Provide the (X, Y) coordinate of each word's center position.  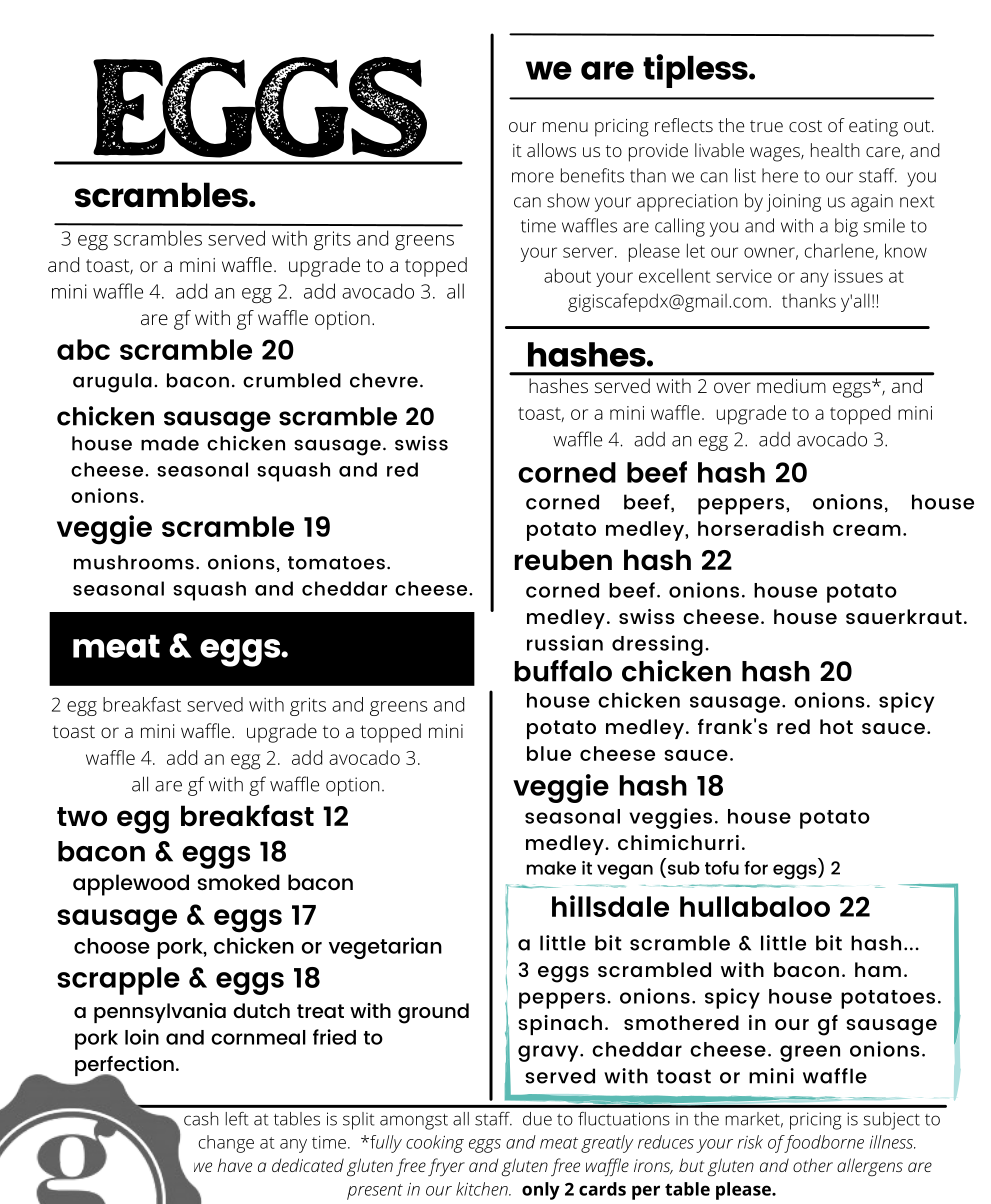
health (835, 150)
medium (791, 385)
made (170, 443)
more (533, 177)
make (551, 868)
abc (83, 349)
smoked (239, 882)
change (226, 1144)
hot (836, 726)
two (82, 817)
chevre (384, 380)
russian (565, 643)
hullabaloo (755, 906)
